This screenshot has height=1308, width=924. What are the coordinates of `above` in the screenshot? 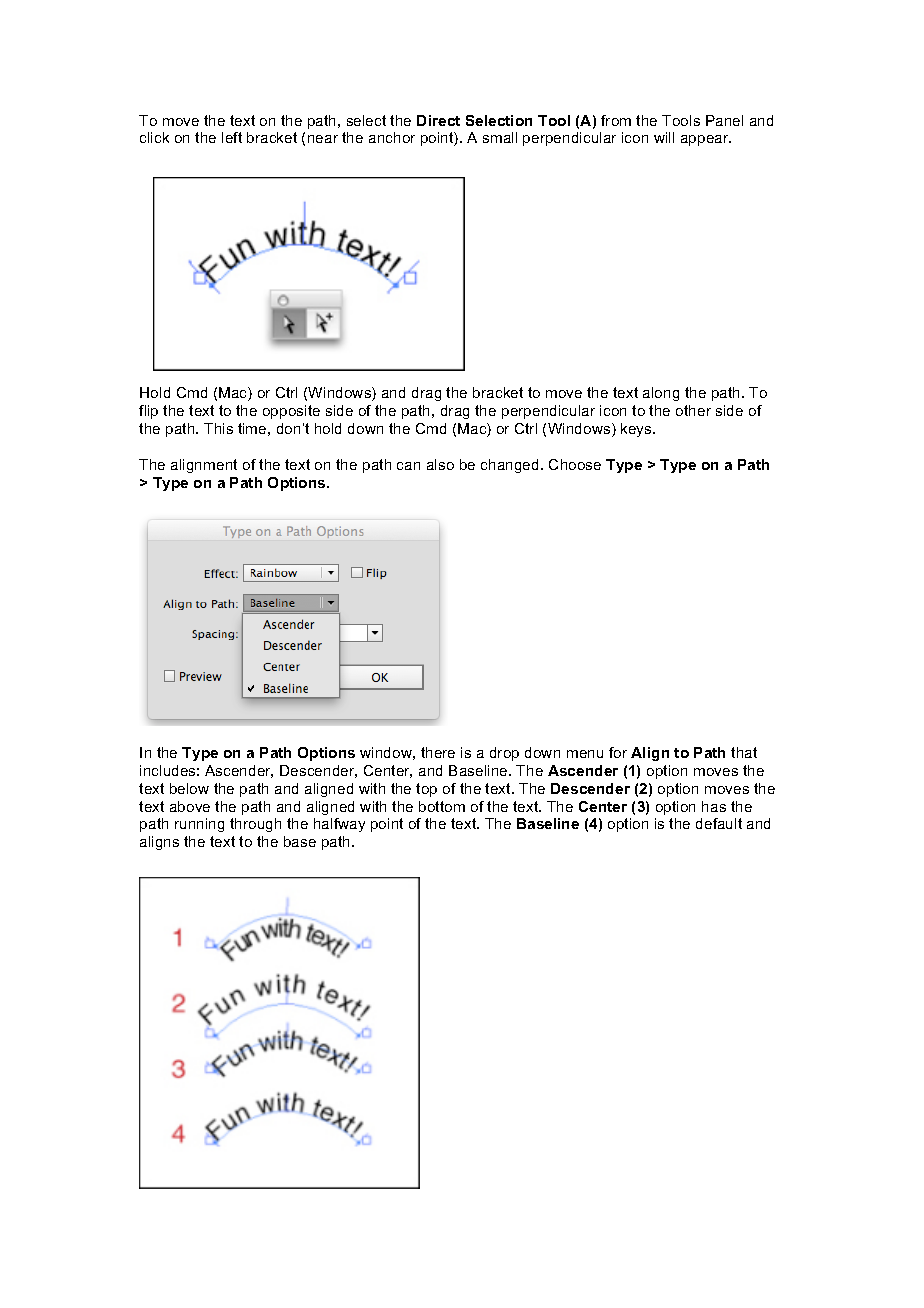 It's located at (190, 806).
